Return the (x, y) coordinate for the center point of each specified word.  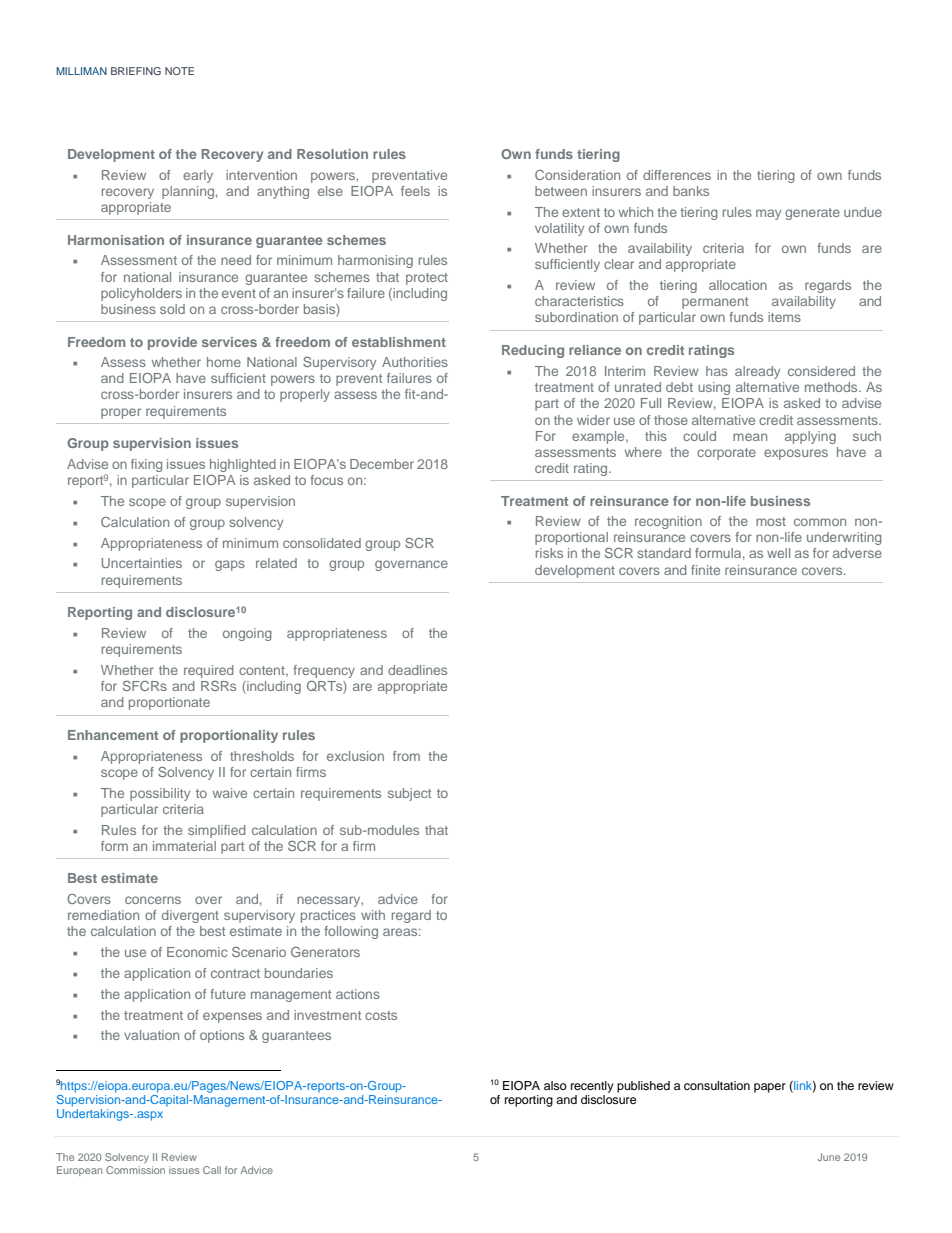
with (373, 915)
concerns (153, 900)
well (778, 553)
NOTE (179, 71)
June (828, 1157)
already (757, 372)
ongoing (247, 634)
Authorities (415, 362)
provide (172, 343)
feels (415, 191)
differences (677, 175)
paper (770, 1088)
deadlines (417, 670)
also (555, 1085)
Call (212, 1170)
